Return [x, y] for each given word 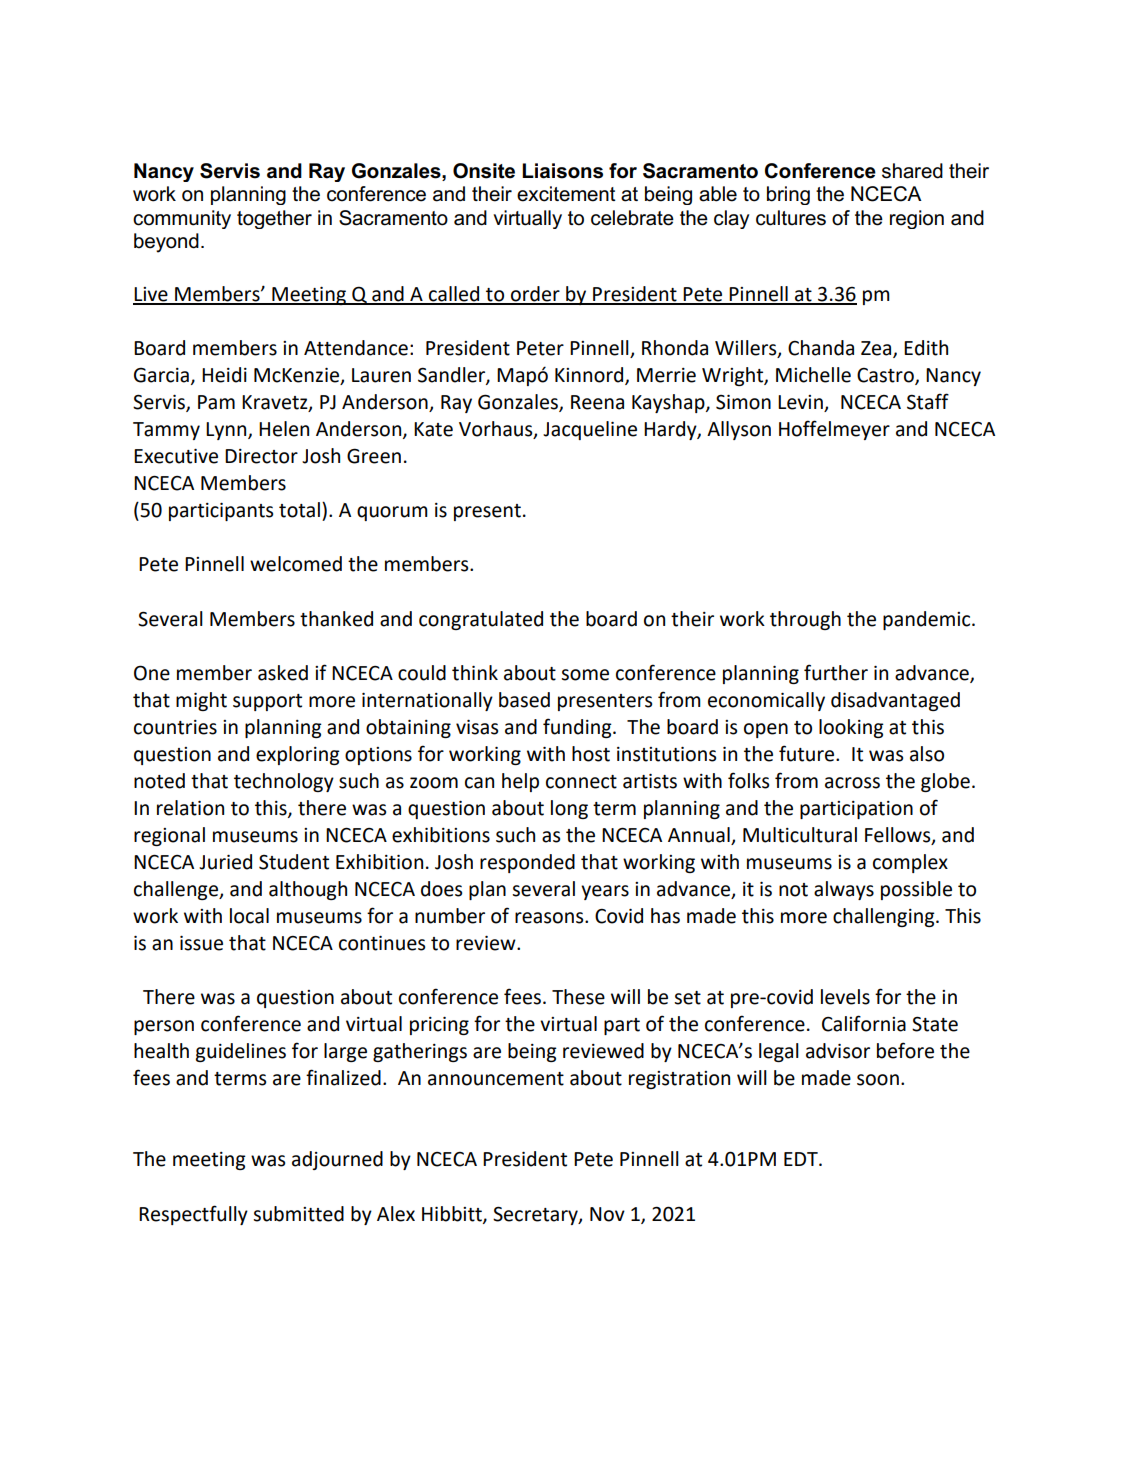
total [299, 510]
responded [527, 863]
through [805, 620]
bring [788, 195]
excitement [566, 194]
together [274, 219]
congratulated [481, 620]
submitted [298, 1214]
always [844, 890]
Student [294, 862]
